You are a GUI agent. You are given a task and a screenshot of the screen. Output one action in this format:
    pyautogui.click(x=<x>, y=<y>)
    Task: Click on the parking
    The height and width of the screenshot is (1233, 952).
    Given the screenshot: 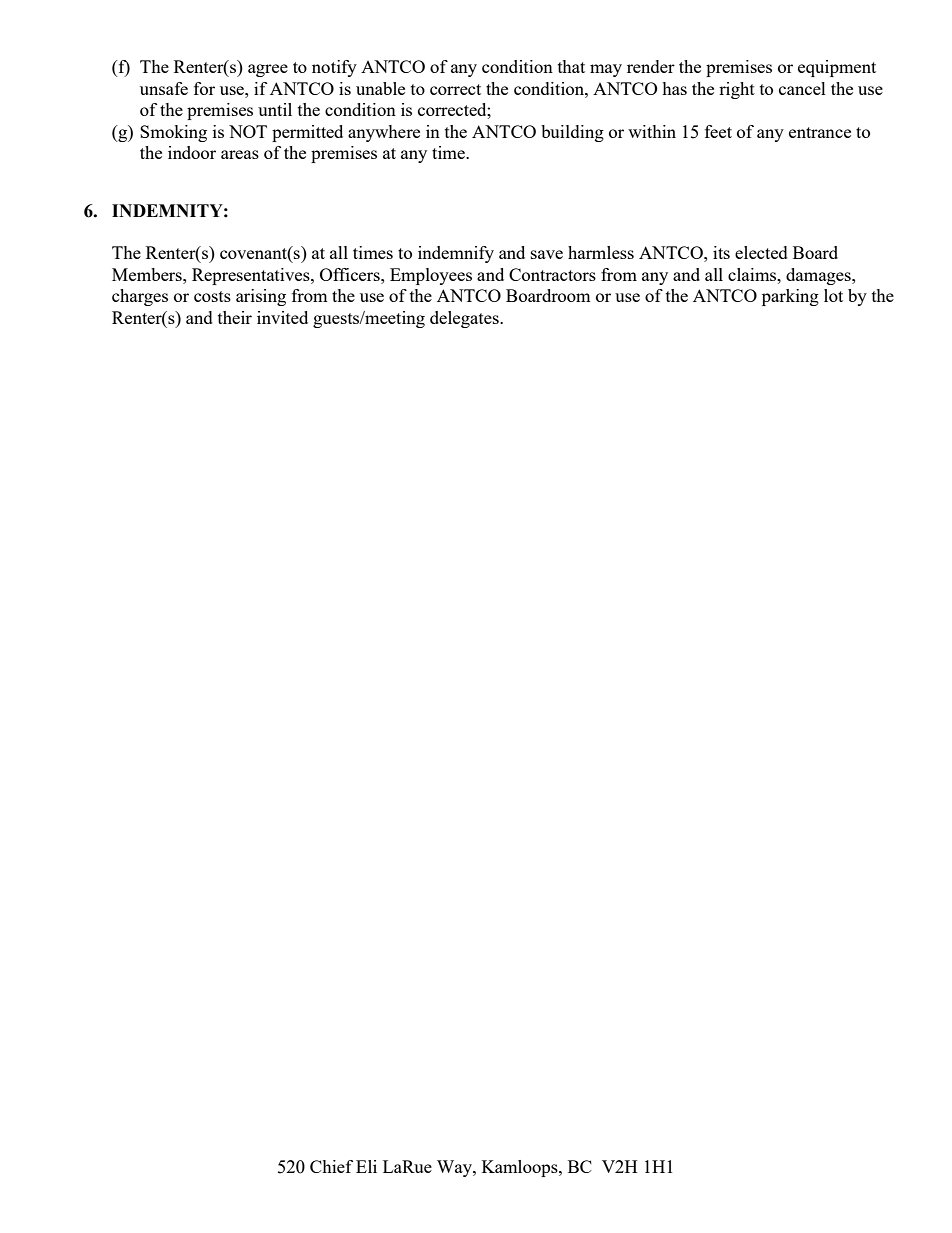 What is the action you would take?
    pyautogui.click(x=790, y=297)
